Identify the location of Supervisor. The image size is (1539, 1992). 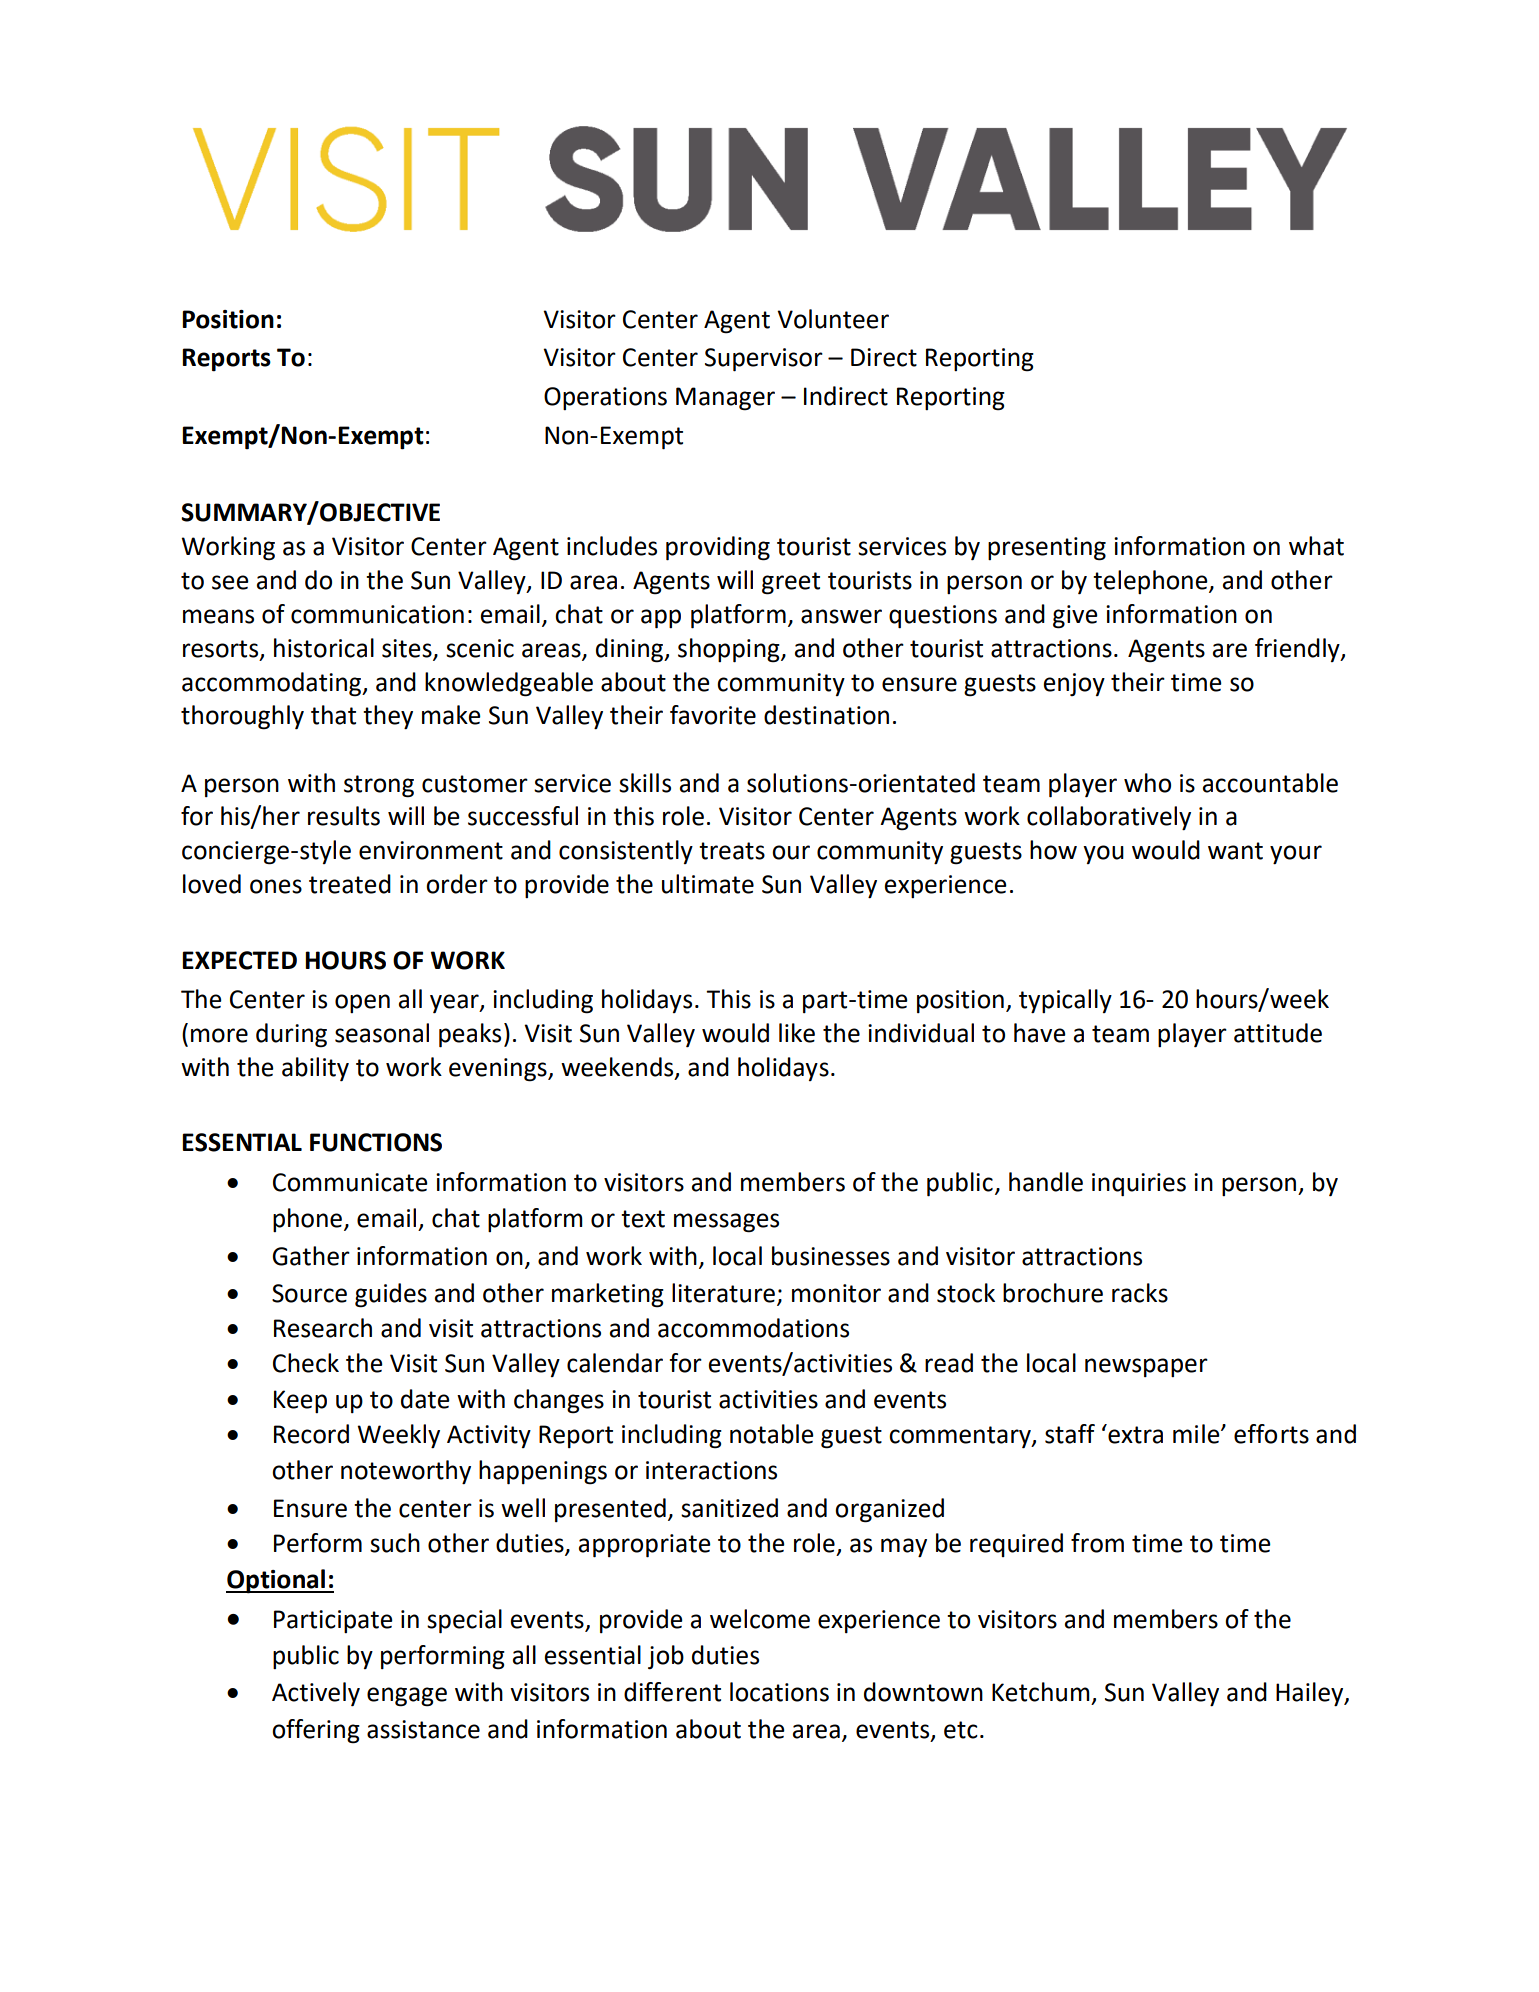
(764, 360).
